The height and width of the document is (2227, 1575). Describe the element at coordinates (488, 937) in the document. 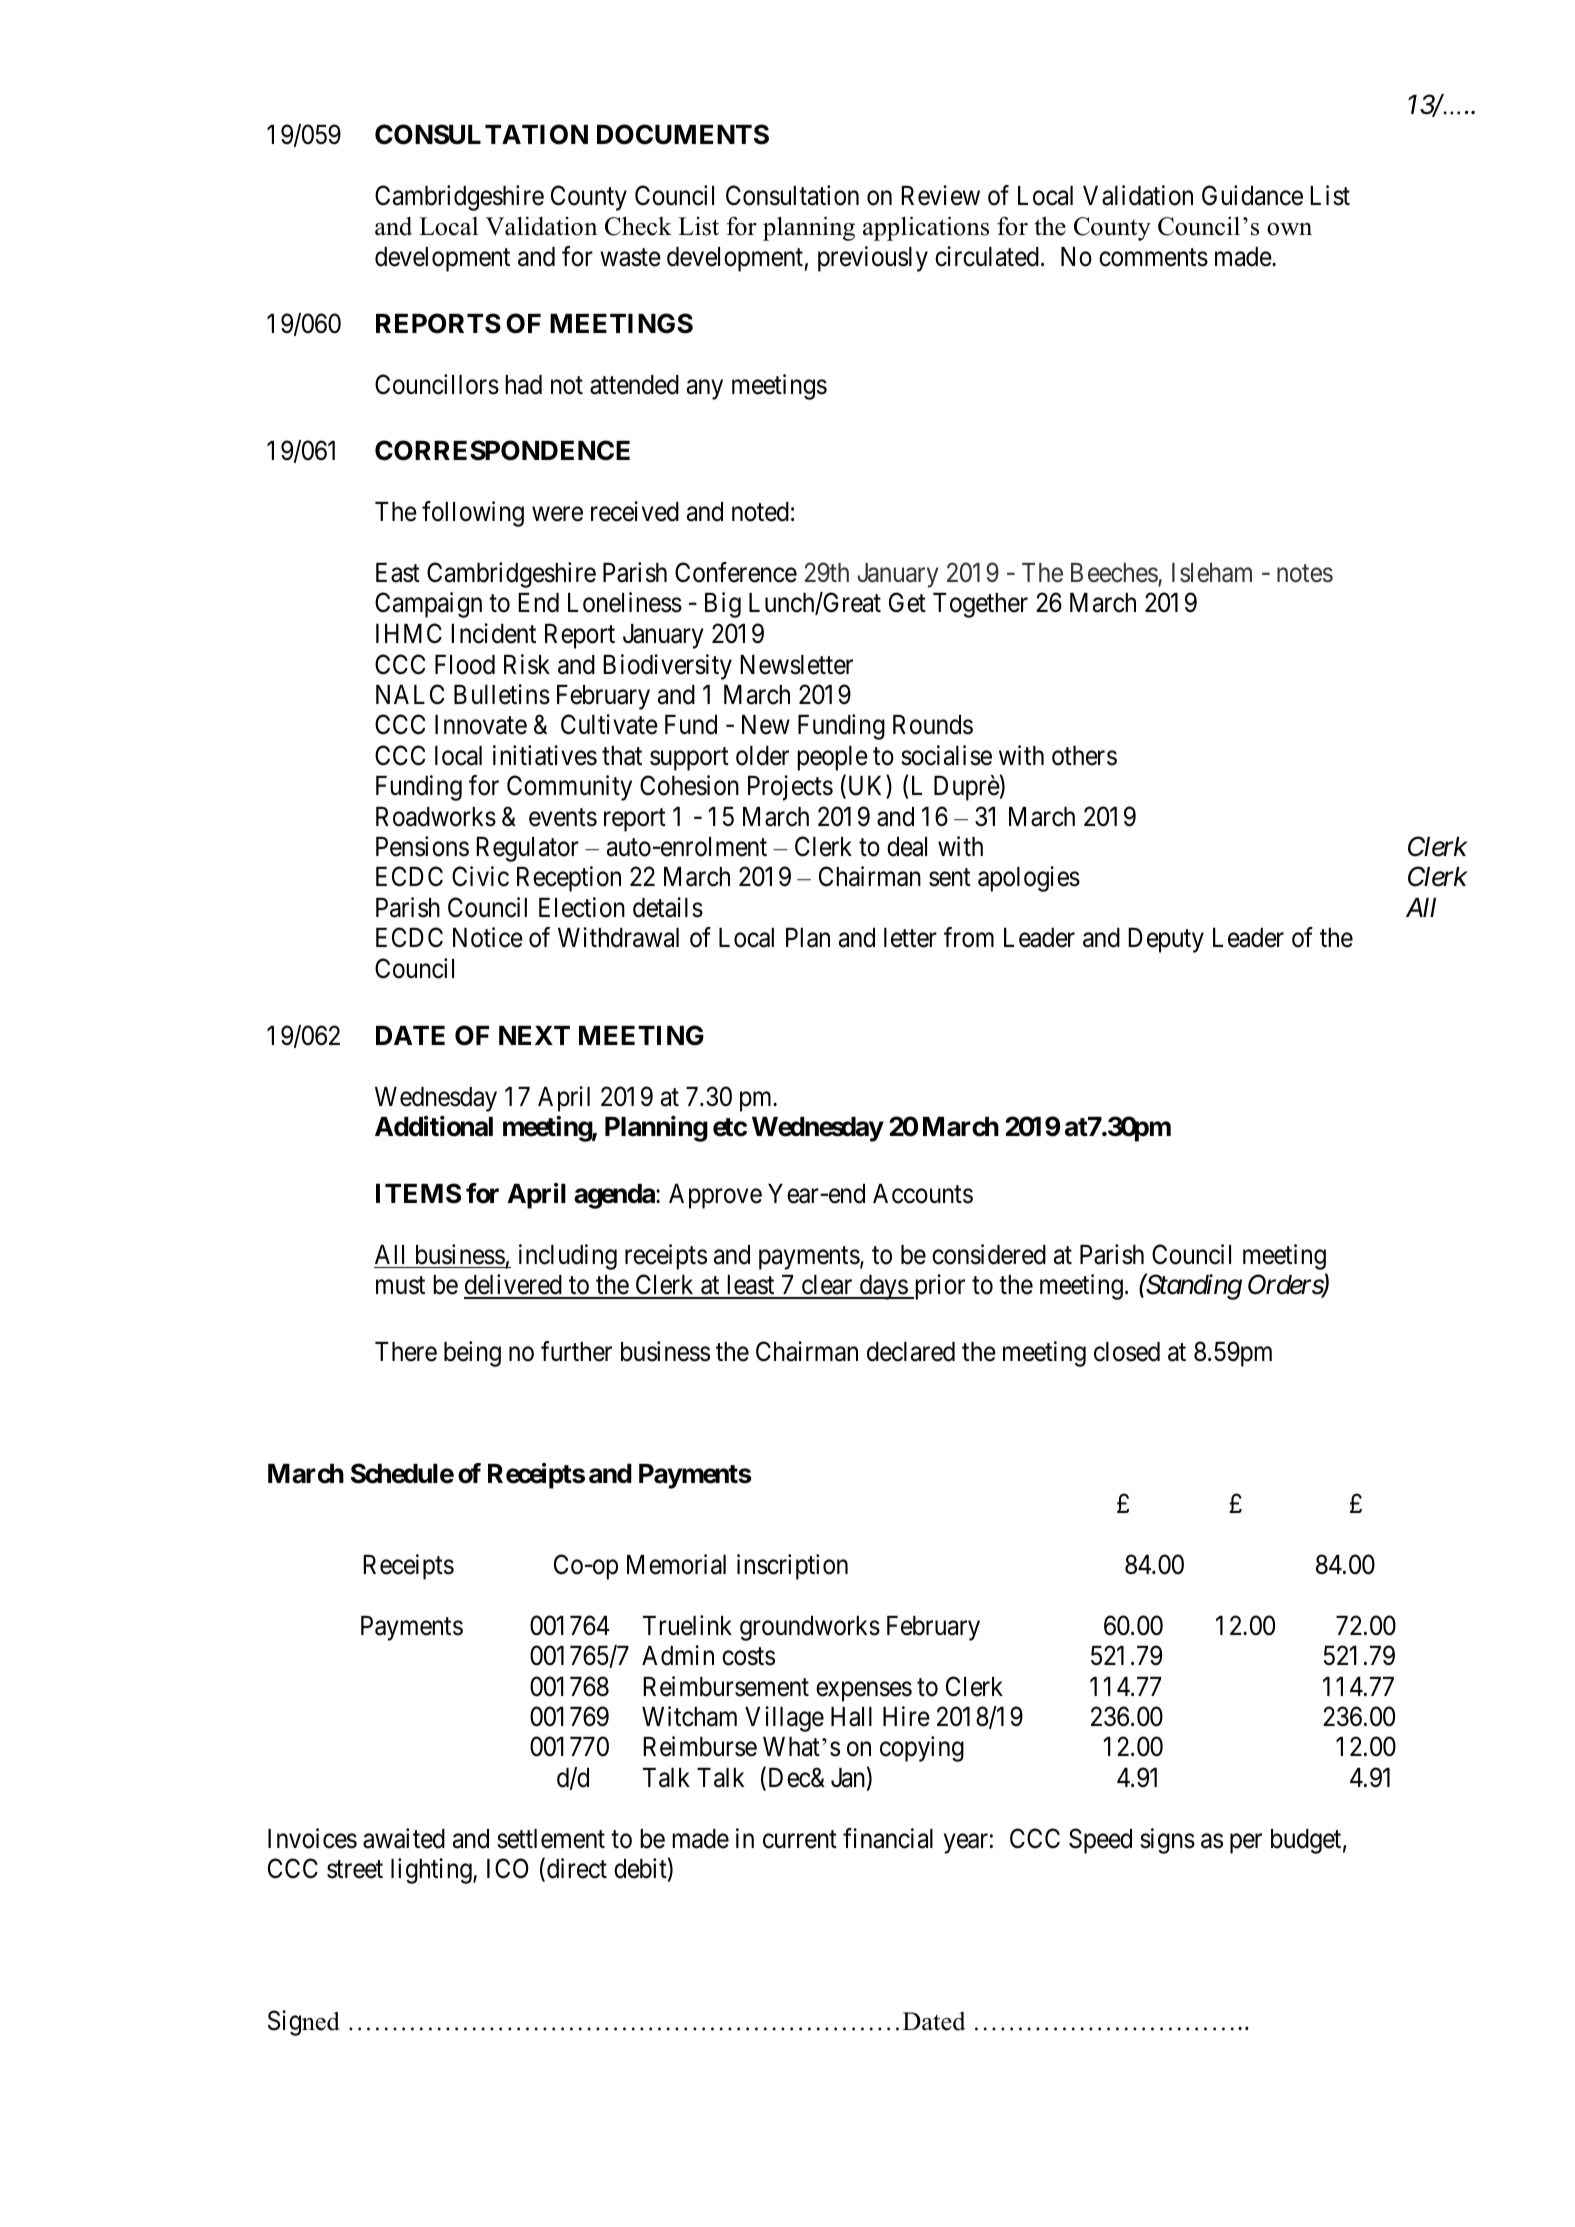

I see `Notice` at that location.
